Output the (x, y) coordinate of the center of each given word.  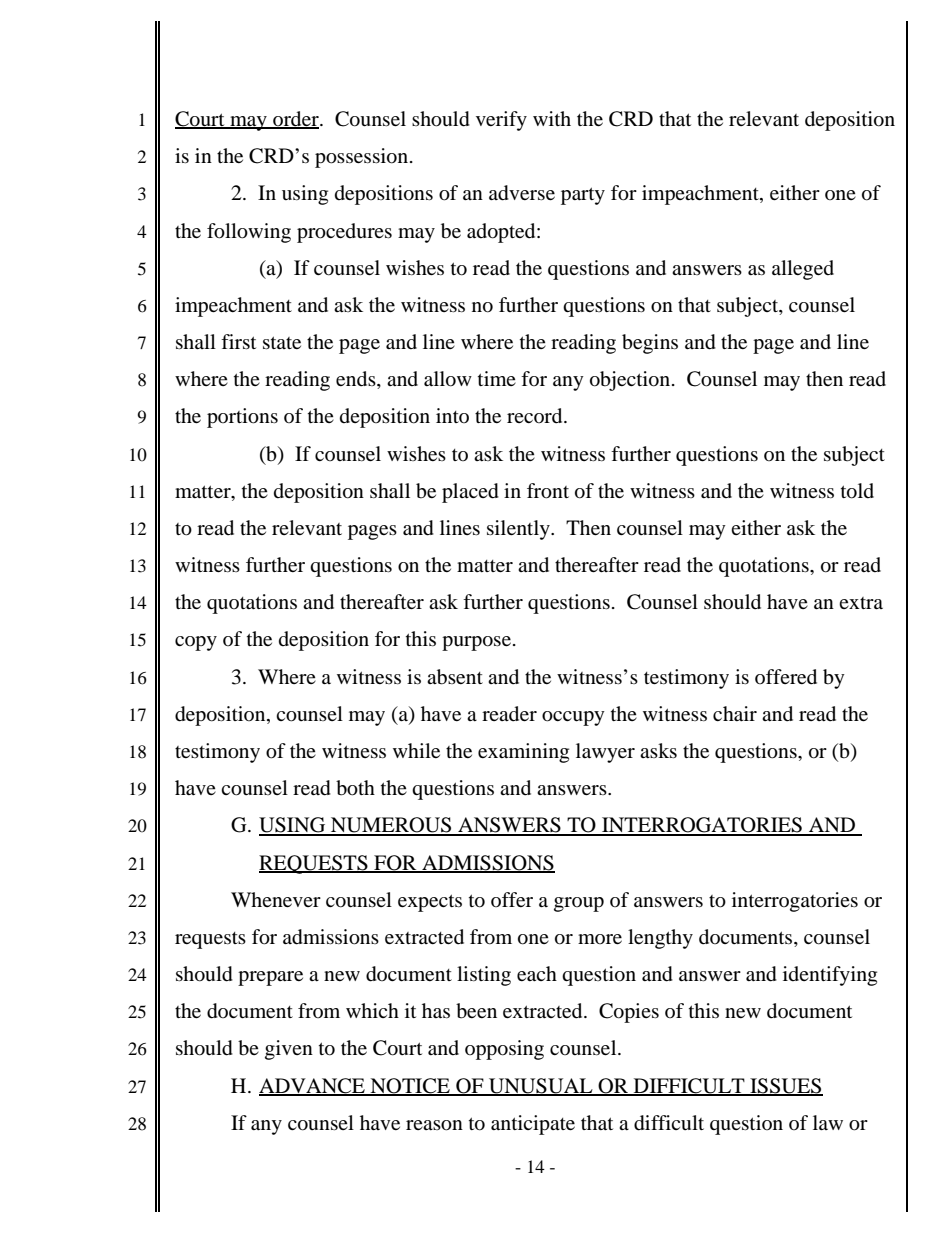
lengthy (660, 939)
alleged (803, 270)
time (497, 378)
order (296, 120)
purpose (476, 643)
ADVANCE (313, 1086)
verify (501, 121)
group (579, 904)
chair (735, 713)
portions (242, 418)
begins (650, 344)
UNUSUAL (541, 1086)
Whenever (276, 899)
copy (196, 643)
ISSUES (785, 1086)
